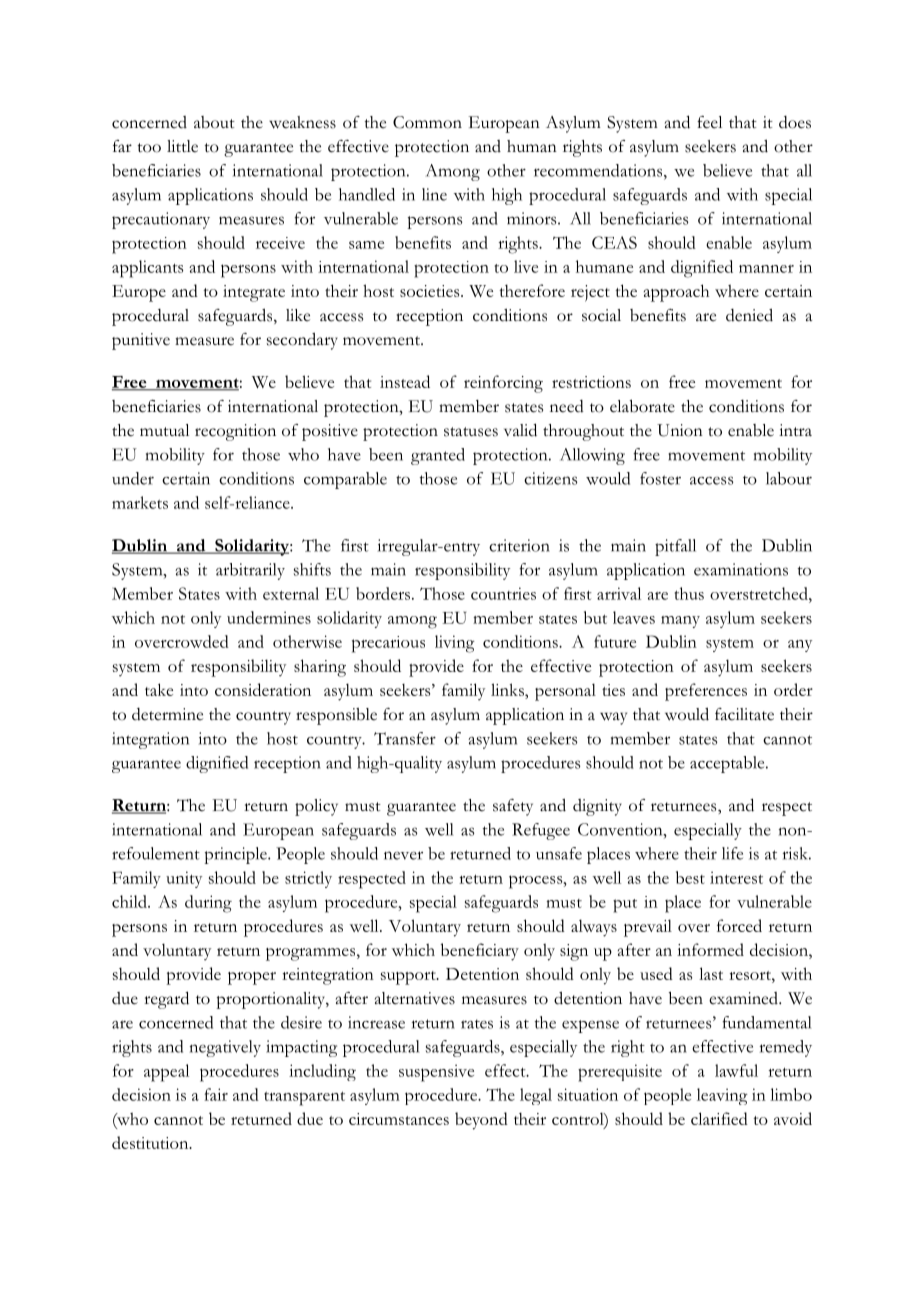 This screenshot has height=1308, width=924. Describe the element at coordinates (680, 622) in the screenshot. I see `many` at that location.
